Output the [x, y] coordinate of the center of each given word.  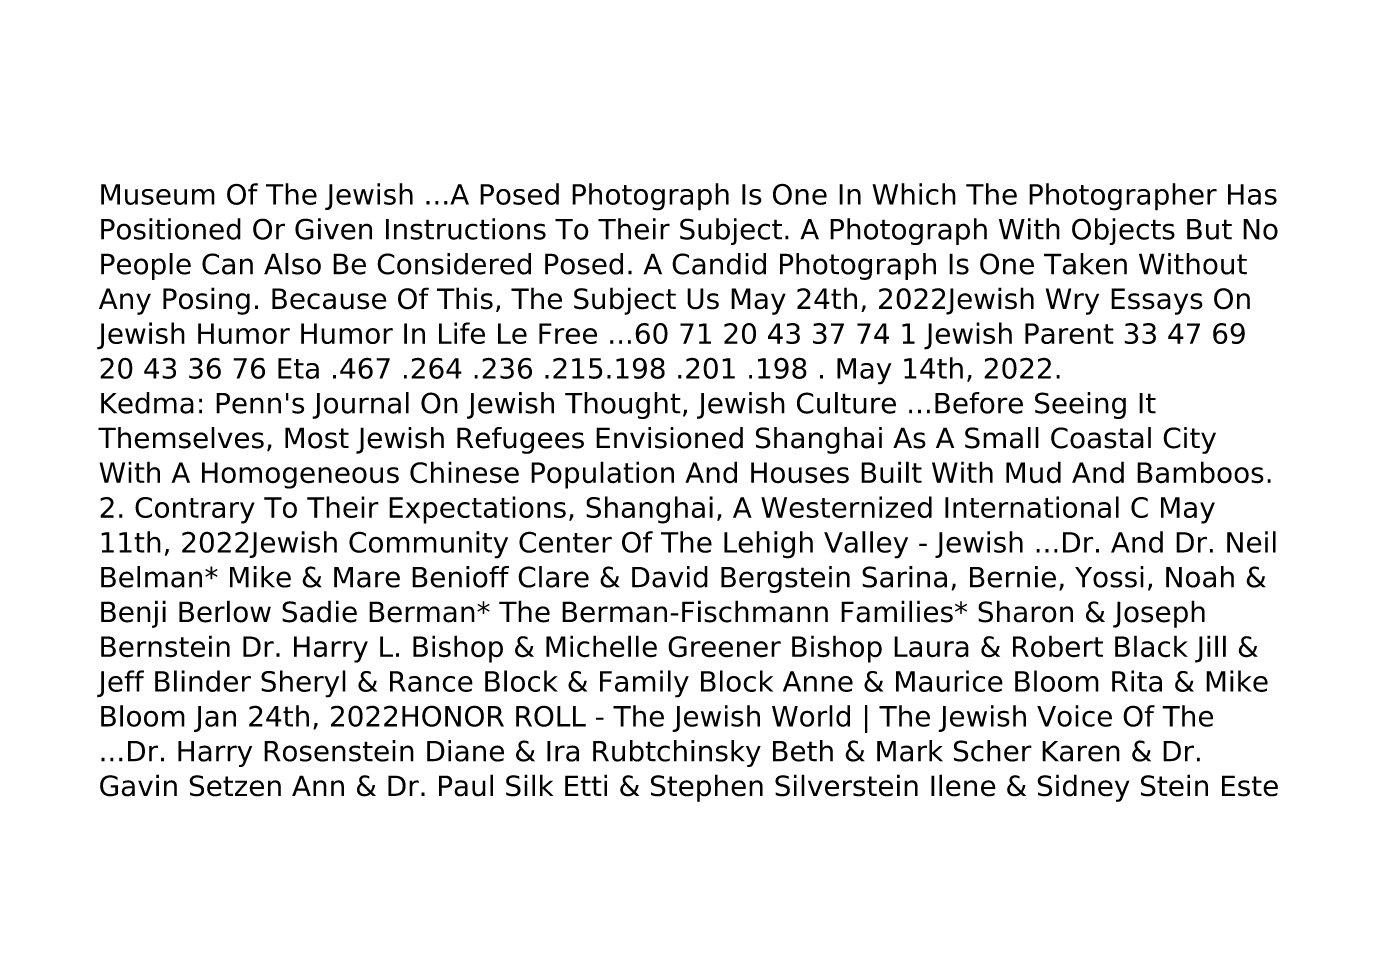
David [670, 577]
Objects [1123, 231]
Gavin [138, 785]
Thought [623, 405]
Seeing [1080, 405]
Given [333, 229]
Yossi [1109, 577]
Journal [360, 405]
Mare [367, 577]
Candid [719, 264]
